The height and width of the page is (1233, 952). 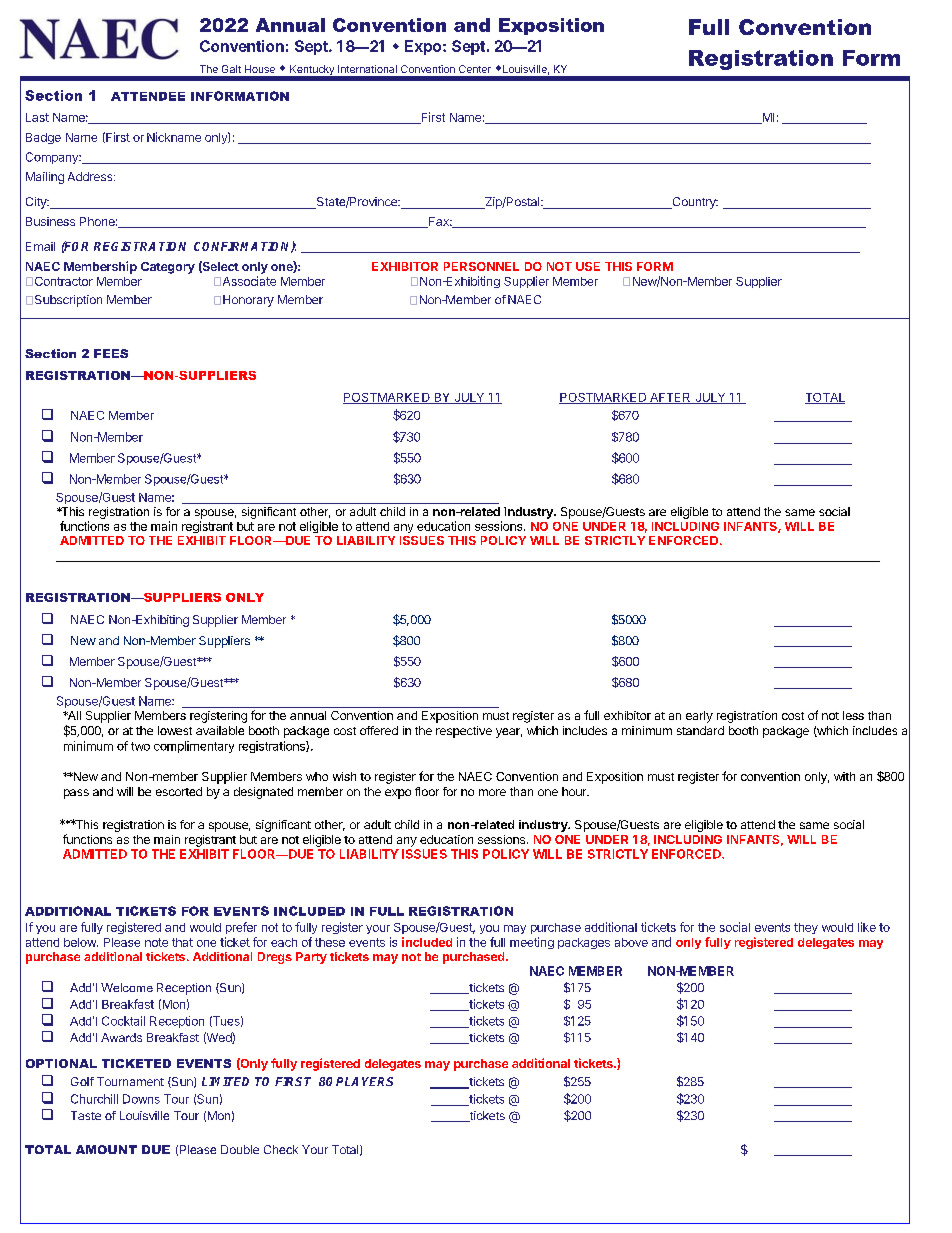 I want to click on early, so click(x=699, y=717).
